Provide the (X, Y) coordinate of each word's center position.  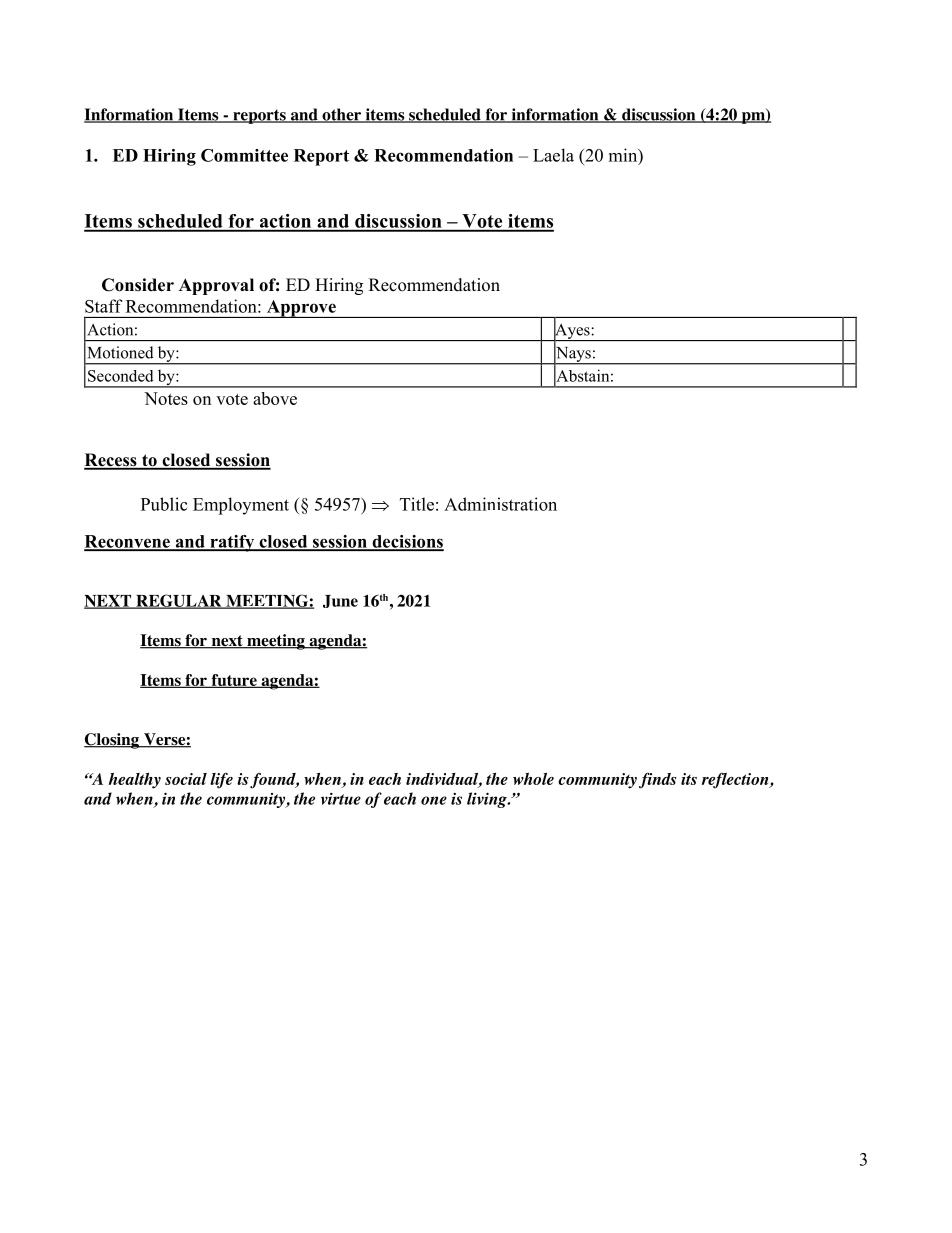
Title (417, 504)
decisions (407, 542)
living (488, 800)
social (186, 779)
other (341, 115)
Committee (244, 155)
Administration (500, 504)
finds (658, 780)
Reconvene (128, 542)
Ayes (572, 331)
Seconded (121, 376)
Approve (301, 309)
